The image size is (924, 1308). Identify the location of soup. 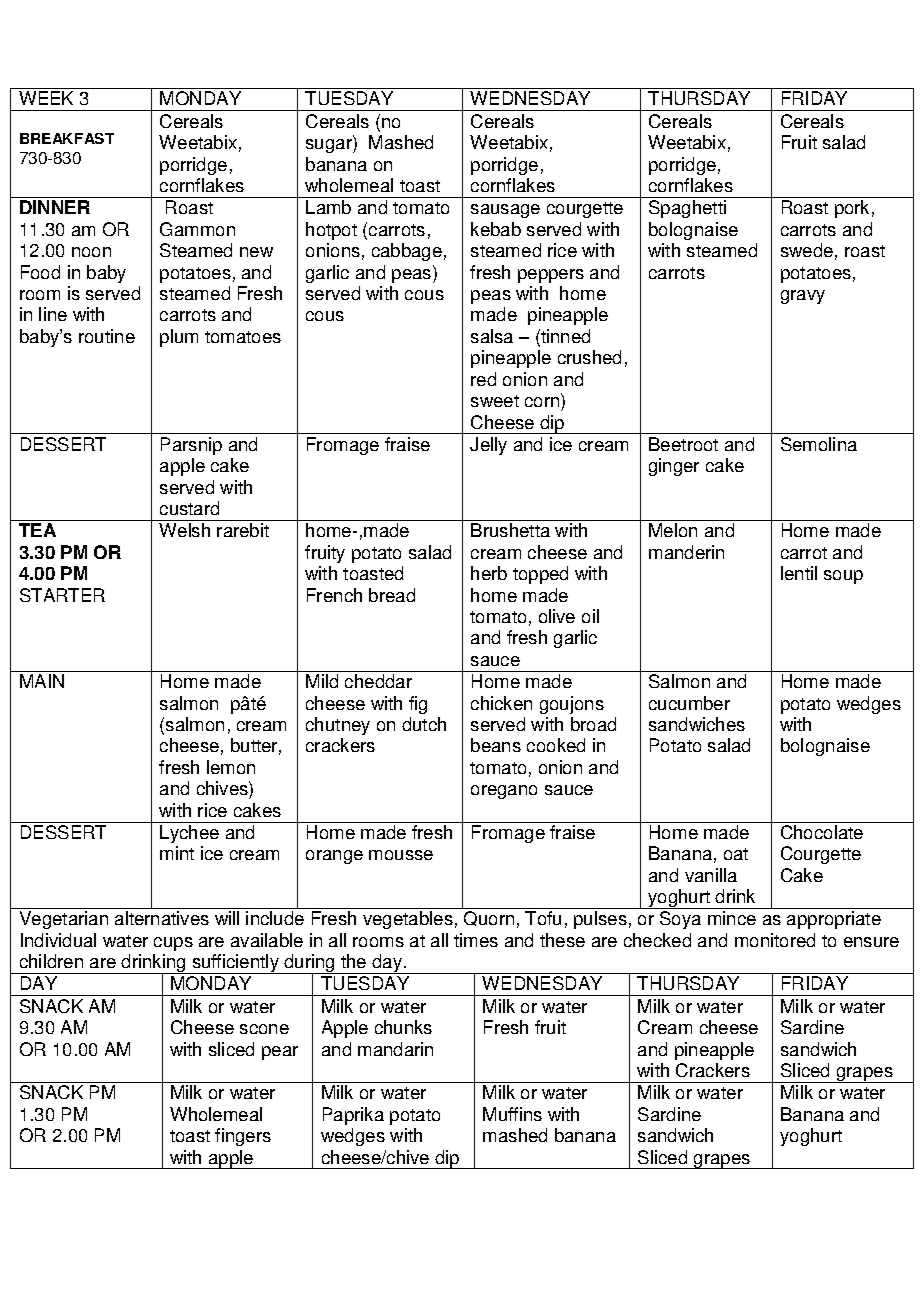
(843, 577).
